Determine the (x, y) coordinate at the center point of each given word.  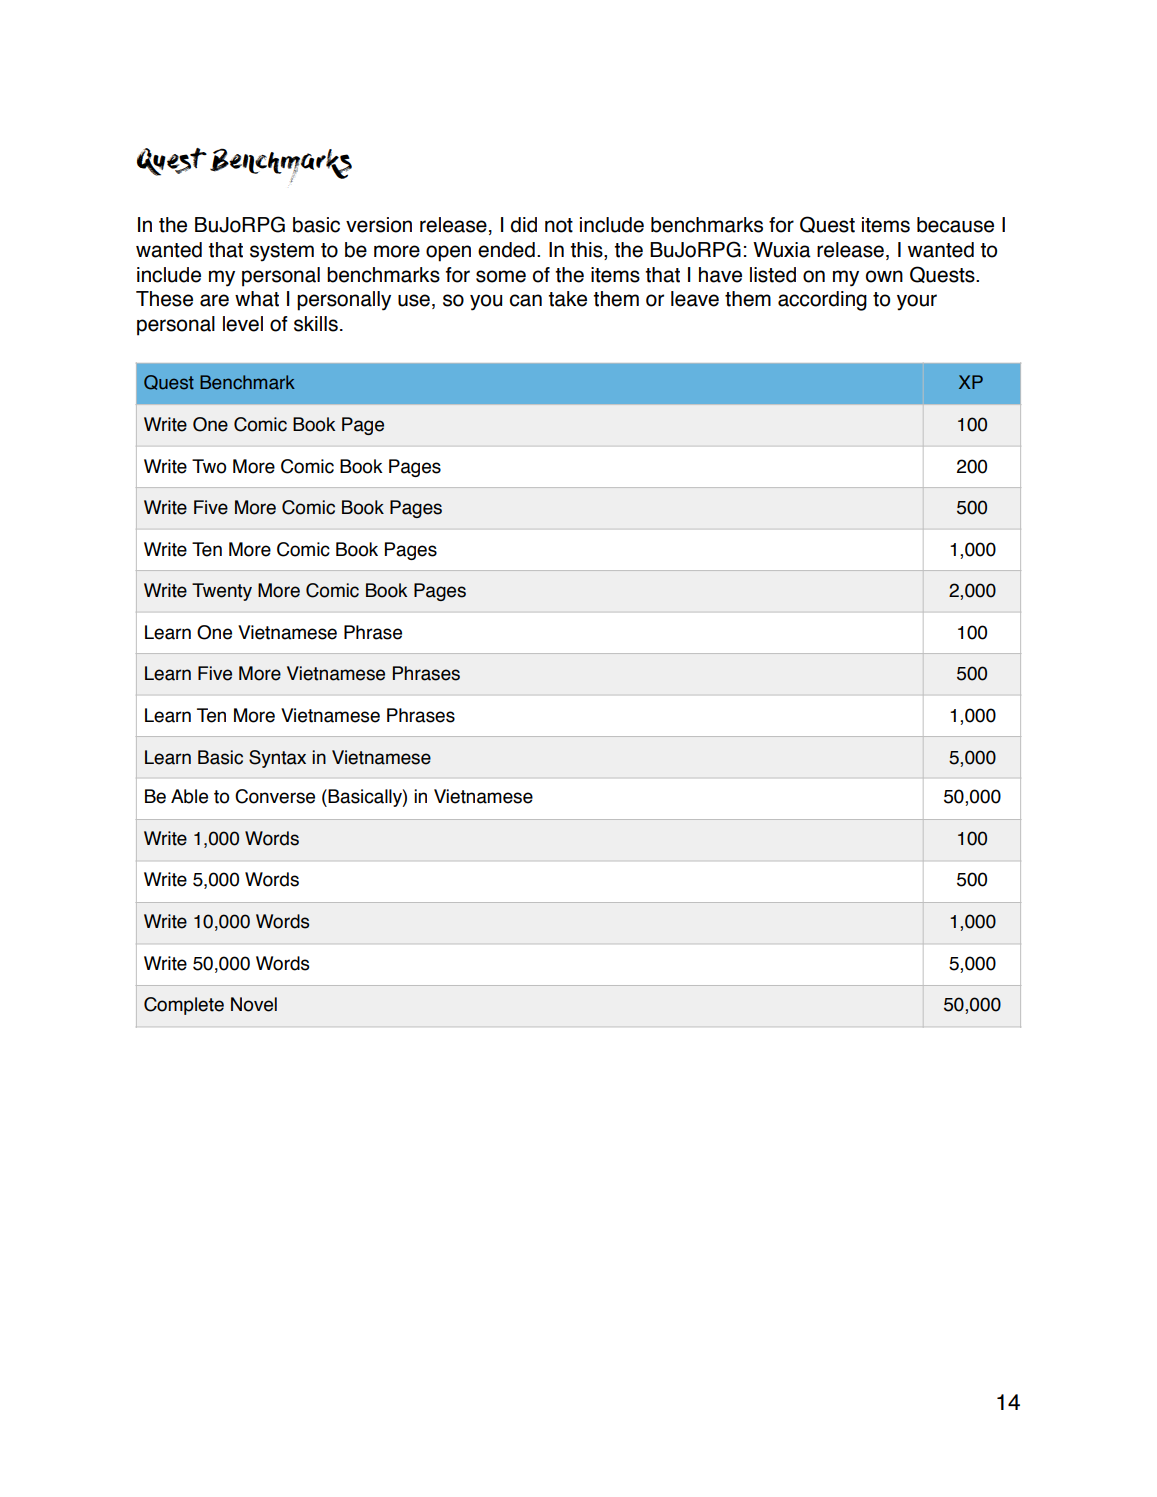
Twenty (222, 592)
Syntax (277, 759)
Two (209, 466)
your (917, 302)
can (526, 300)
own (884, 276)
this (587, 251)
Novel (254, 1004)
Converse (275, 796)
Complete (184, 1006)
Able (189, 796)
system (282, 252)
